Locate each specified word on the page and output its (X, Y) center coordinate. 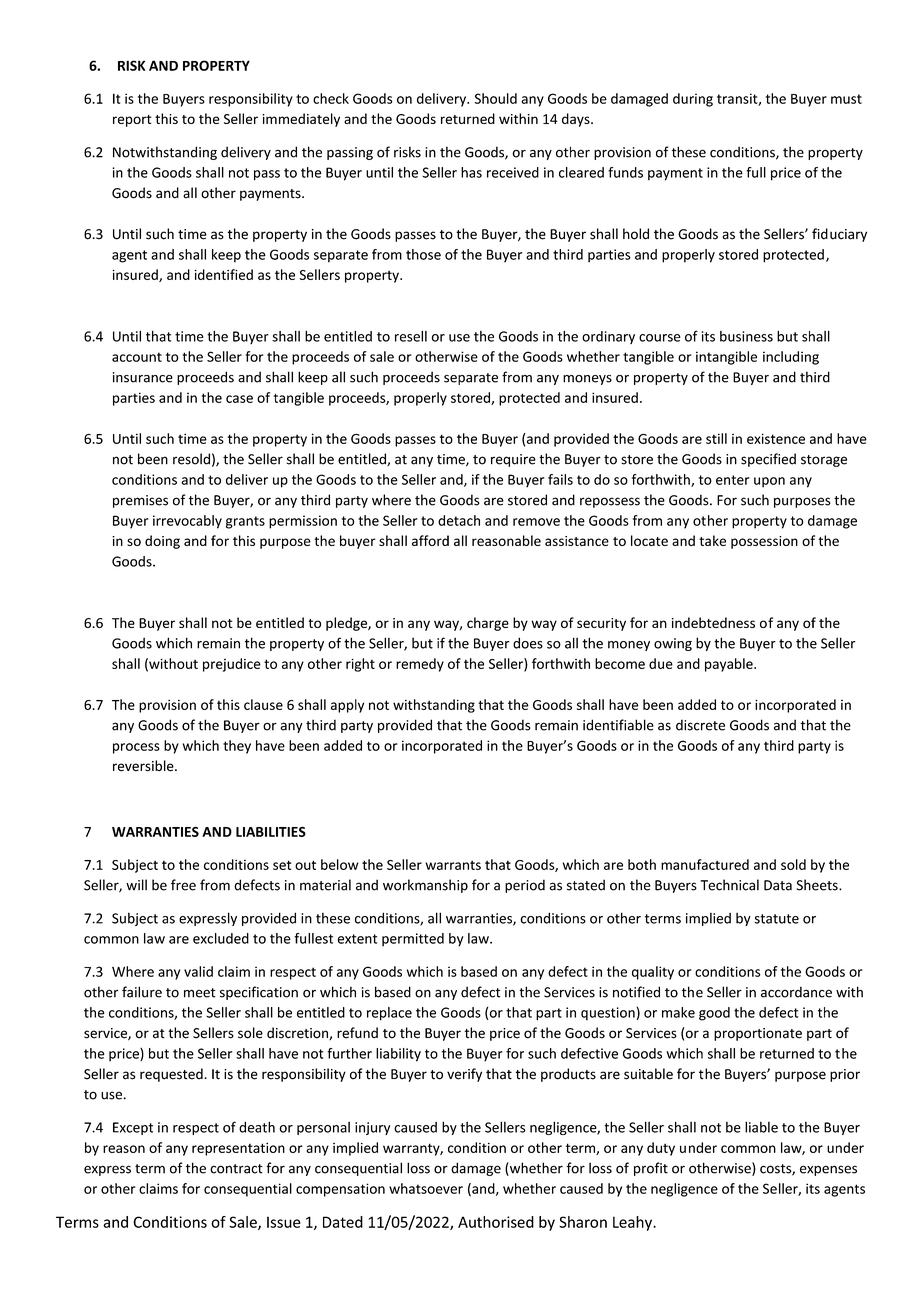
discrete (700, 725)
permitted (413, 939)
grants (245, 522)
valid (198, 971)
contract (236, 1169)
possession (764, 542)
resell (411, 336)
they (237, 747)
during (693, 100)
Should (495, 98)
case (239, 399)
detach (459, 520)
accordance (796, 992)
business (746, 336)
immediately (301, 120)
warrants (453, 865)
